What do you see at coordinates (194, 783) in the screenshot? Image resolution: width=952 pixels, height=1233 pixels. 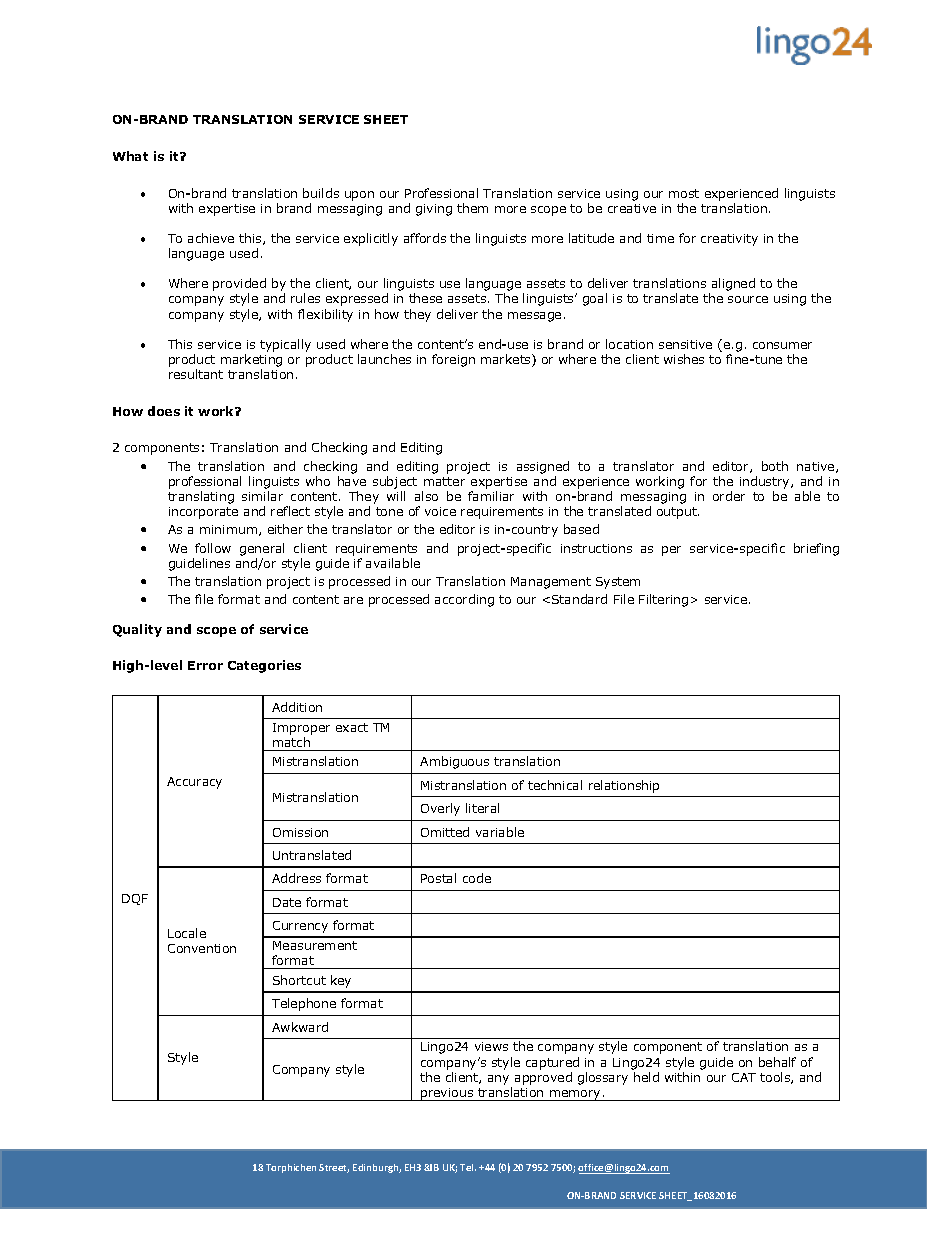 I see `Accuracy` at bounding box center [194, 783].
